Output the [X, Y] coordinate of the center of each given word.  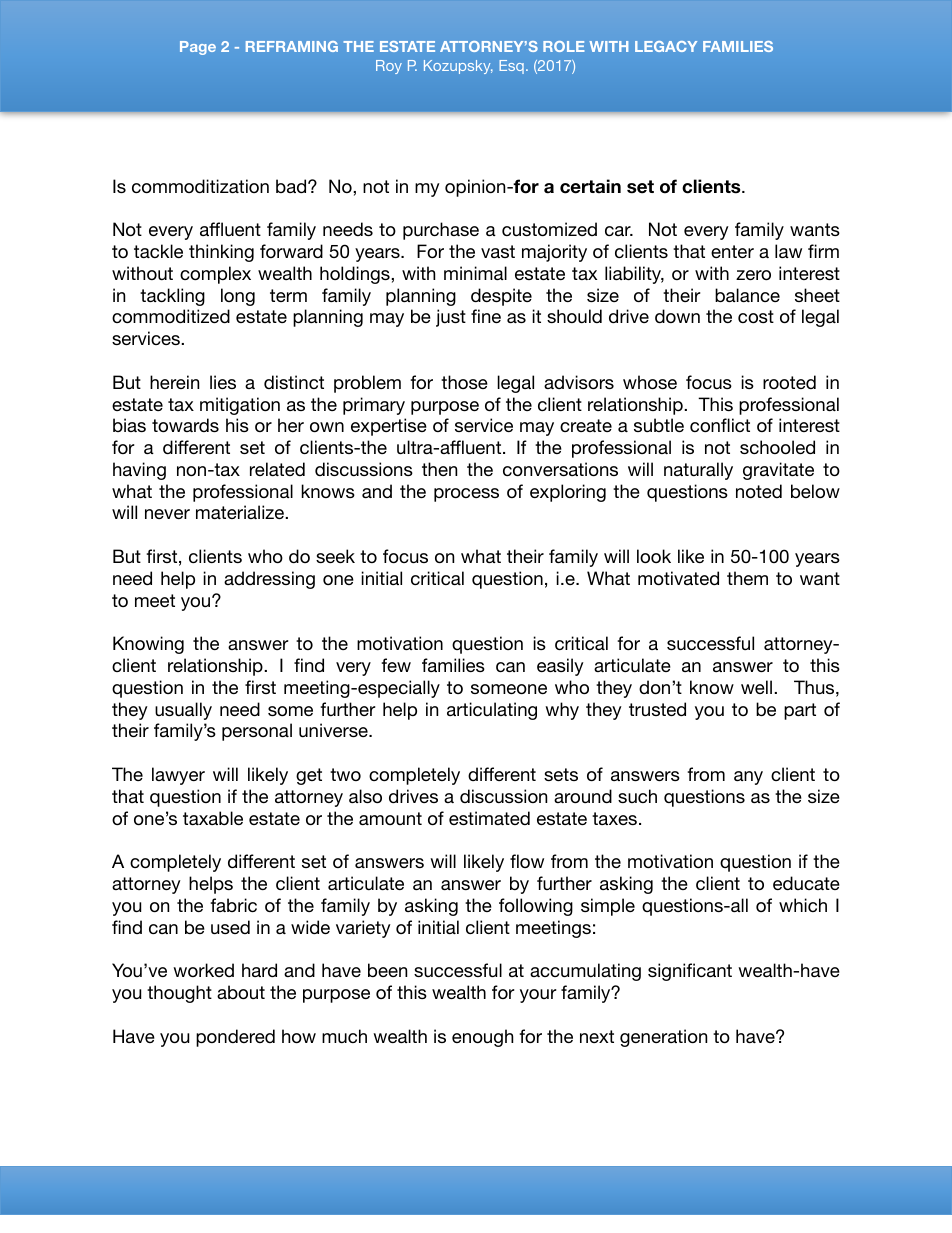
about [241, 992]
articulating [492, 711]
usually [183, 711]
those [464, 382]
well [756, 687]
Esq [511, 67]
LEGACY [666, 46]
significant [690, 972]
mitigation [240, 406]
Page [198, 48]
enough [482, 1038]
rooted [789, 382]
